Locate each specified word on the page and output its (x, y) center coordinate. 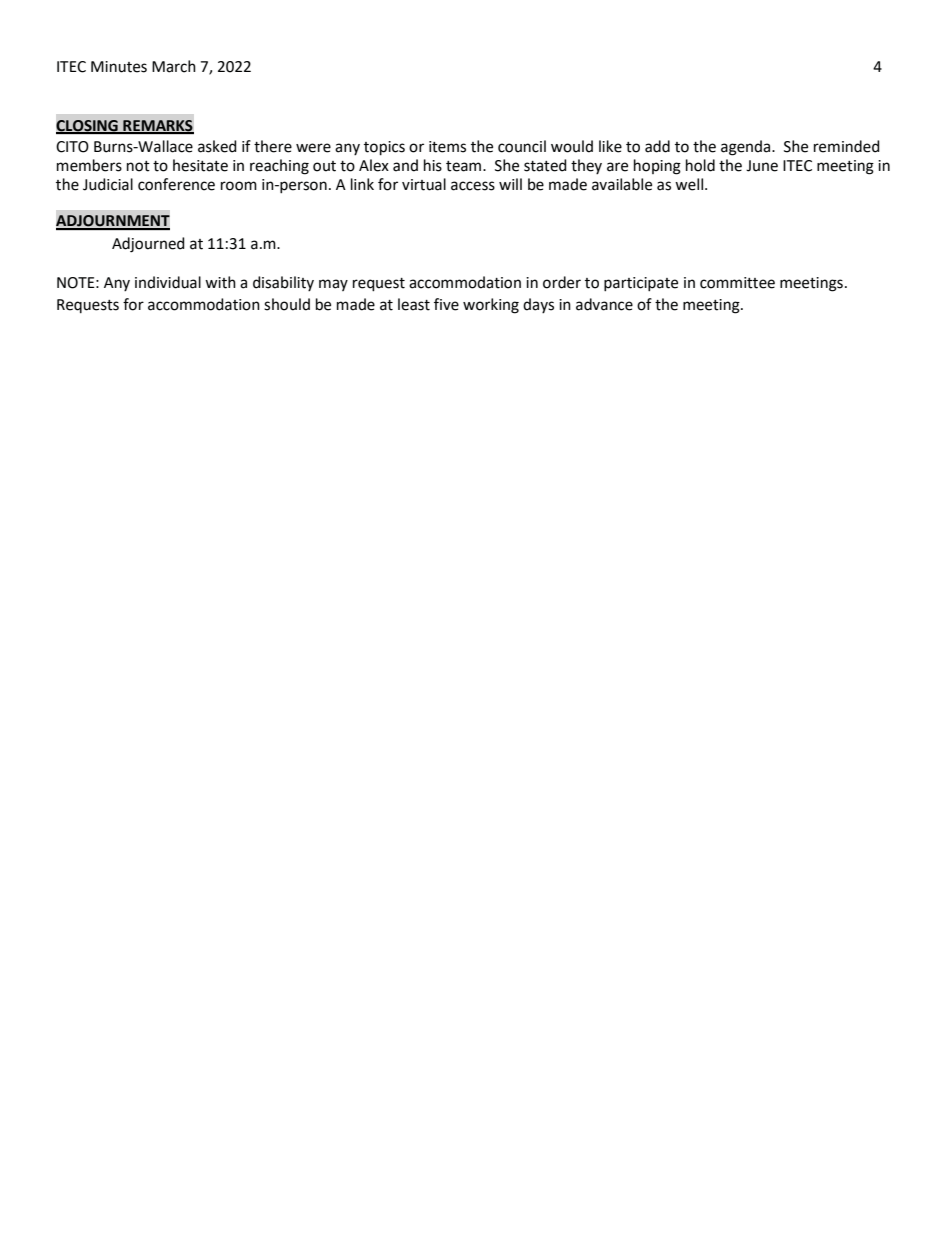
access (473, 186)
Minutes (119, 67)
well (690, 184)
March (174, 66)
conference (176, 184)
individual (168, 282)
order (562, 282)
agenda (747, 148)
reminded (847, 146)
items (447, 147)
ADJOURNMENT (113, 222)
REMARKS (157, 126)
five (446, 304)
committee (737, 283)
